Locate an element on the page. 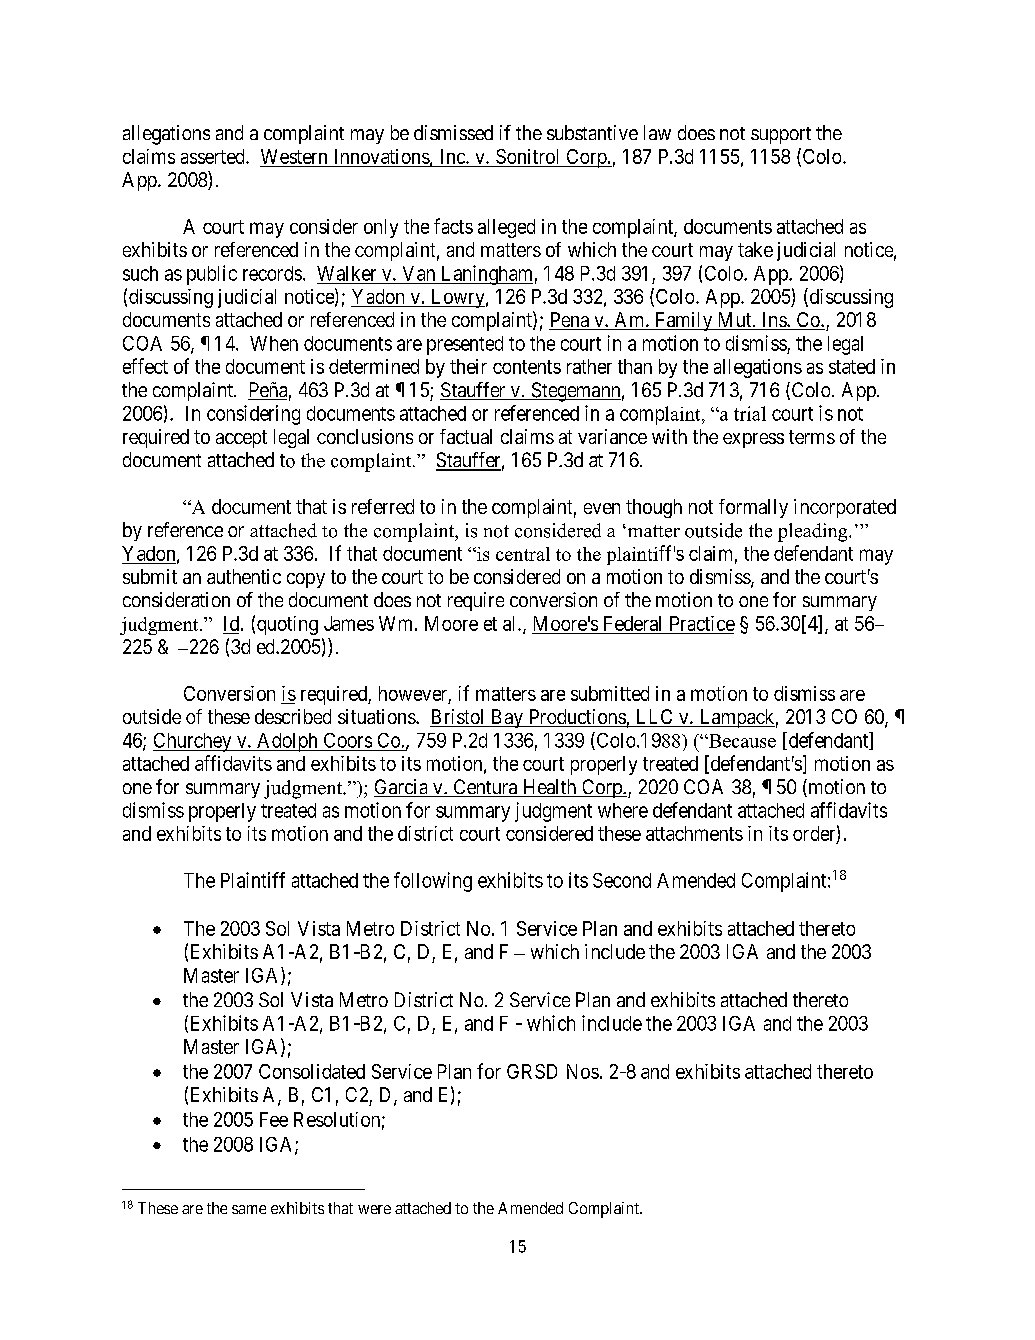  trial is located at coordinates (750, 413).
